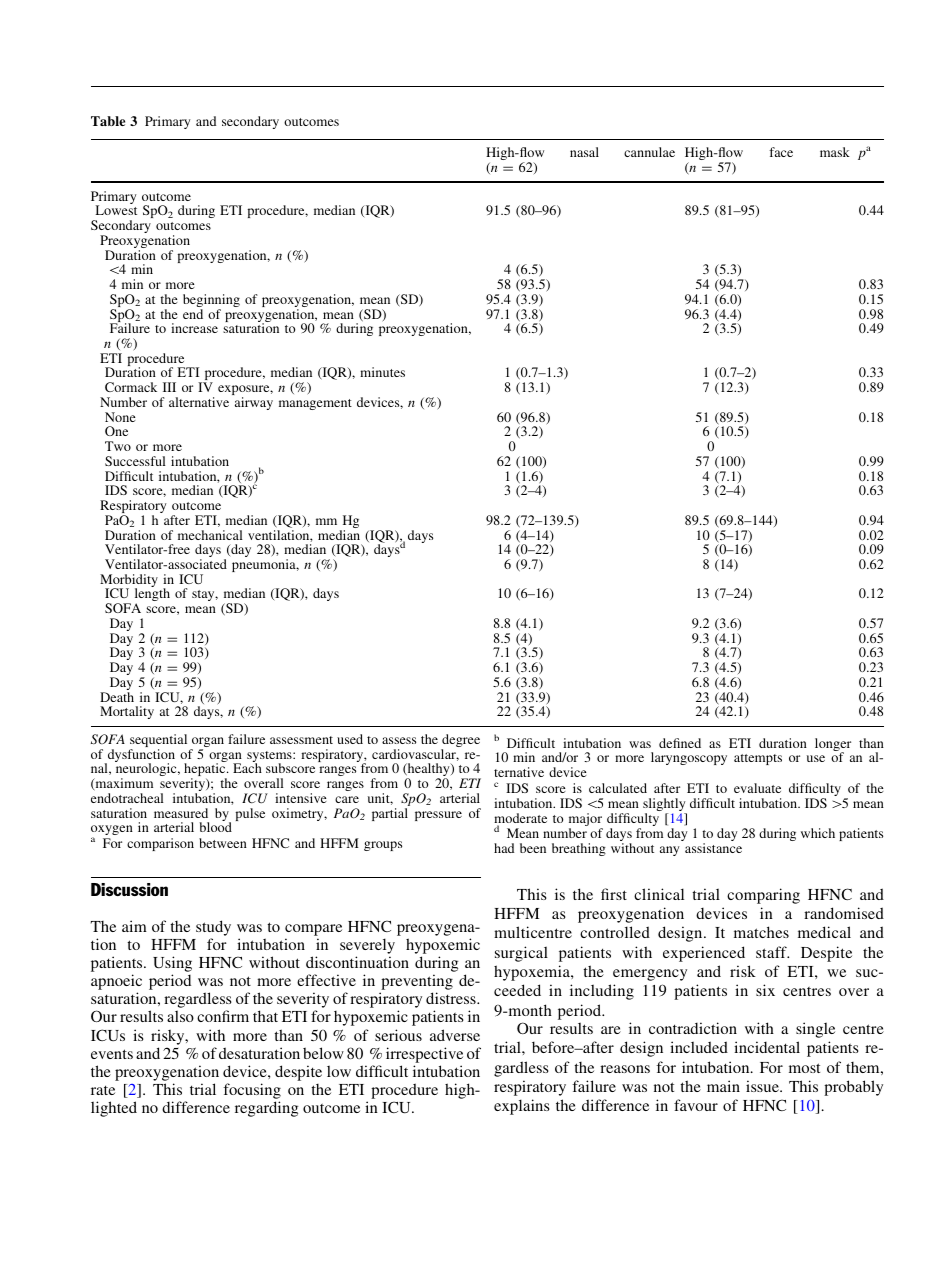 The image size is (952, 1265). What do you see at coordinates (781, 152) in the image?
I see `face` at bounding box center [781, 152].
